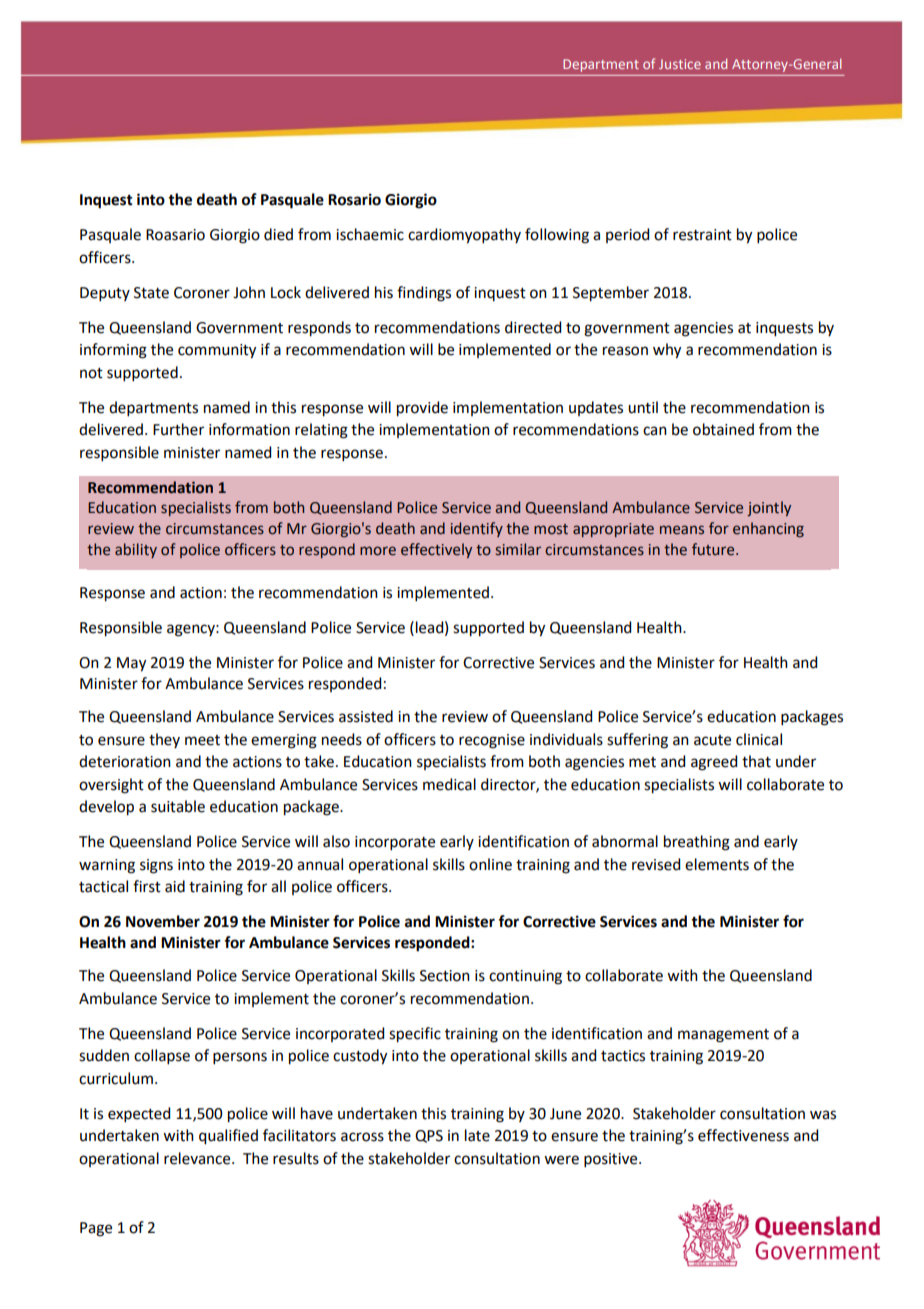  Describe the element at coordinates (217, 351) in the screenshot. I see `community` at that location.
